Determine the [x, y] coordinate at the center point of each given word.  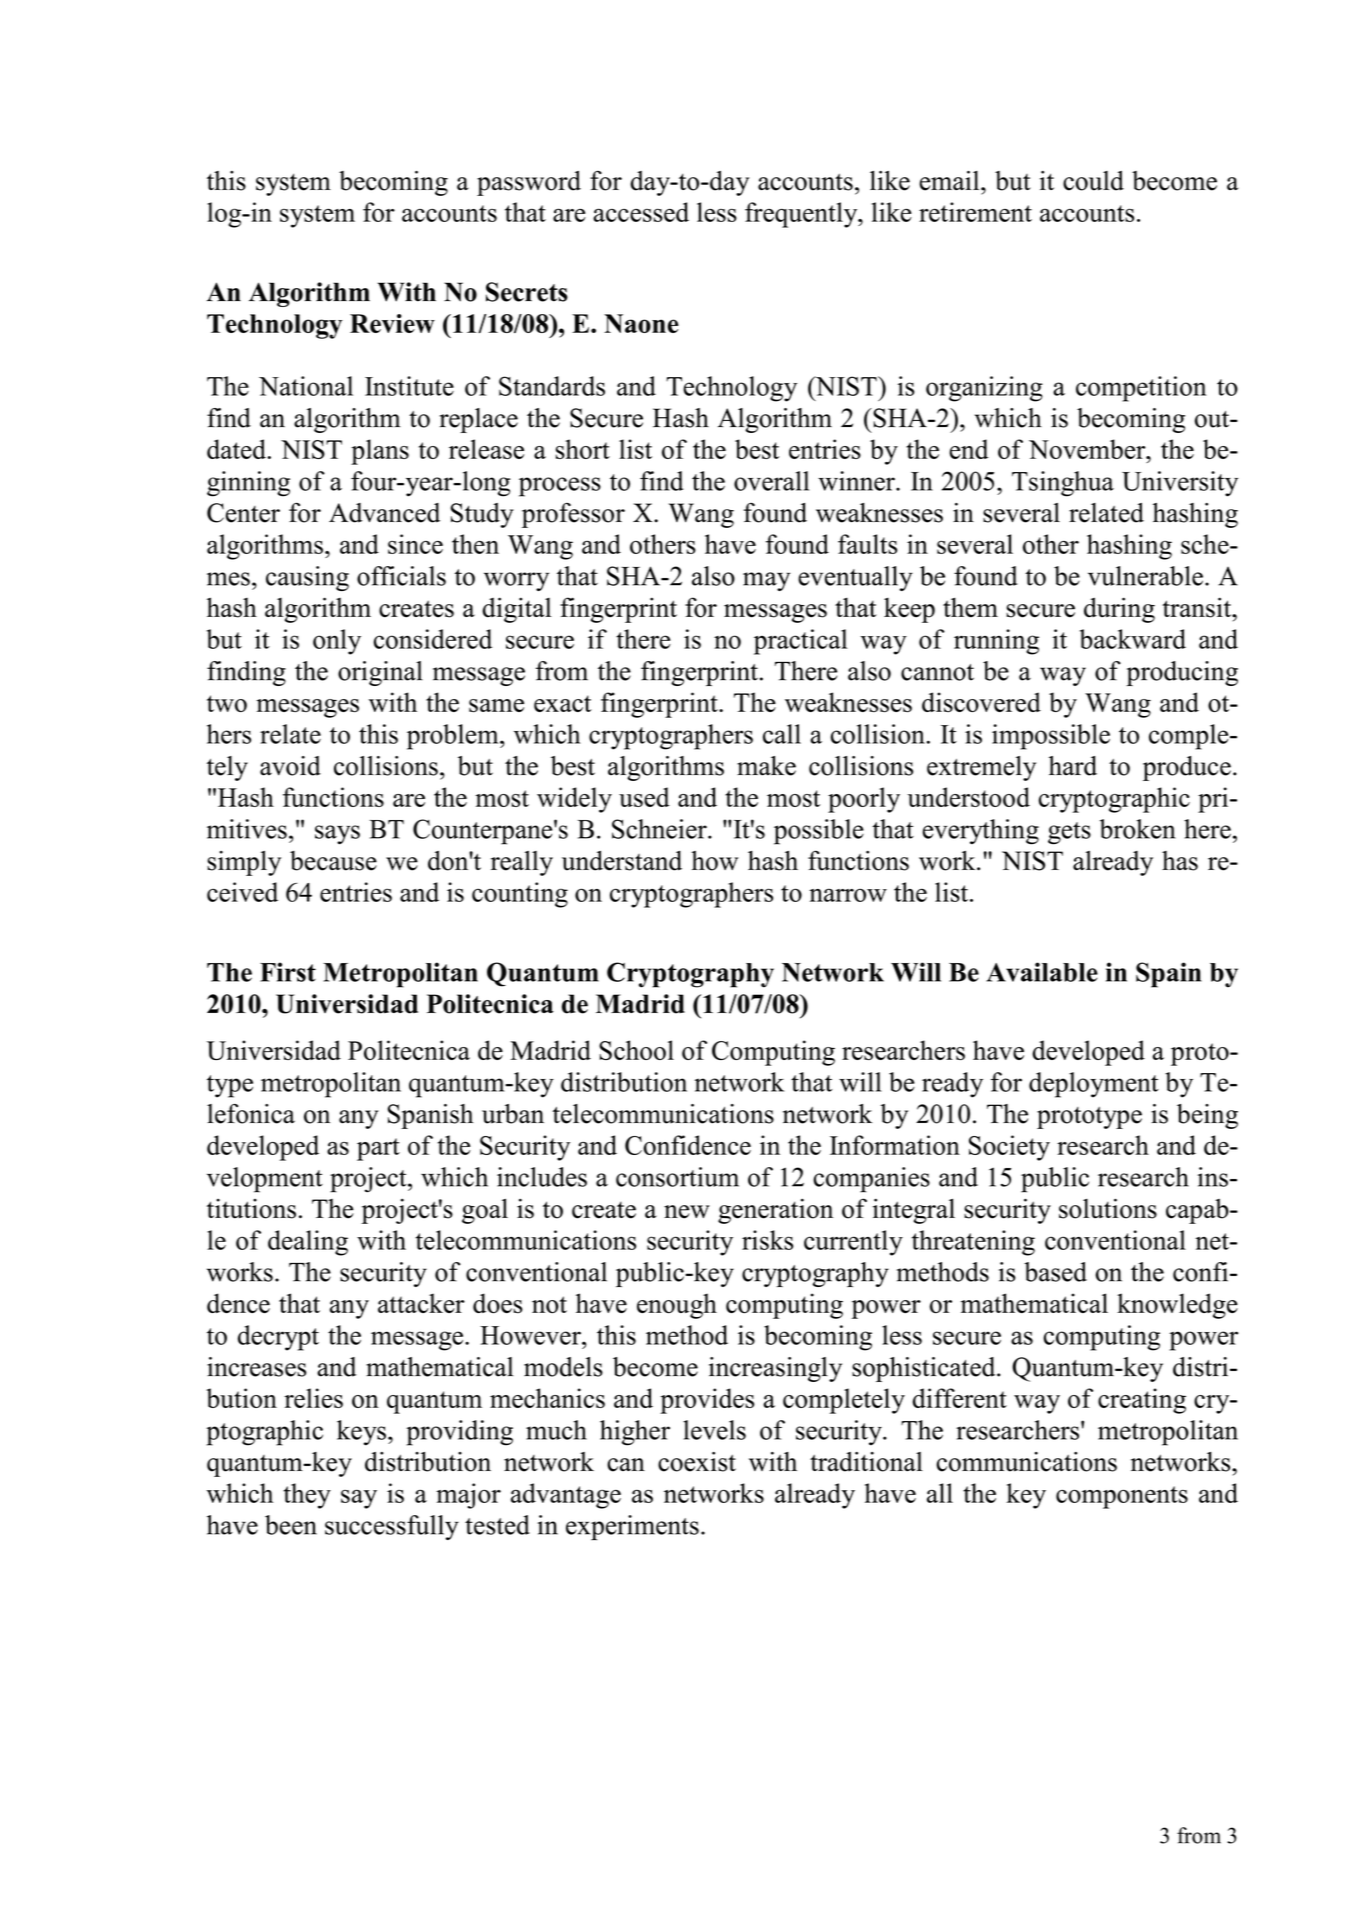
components [1122, 1497]
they [307, 1496]
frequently [802, 215]
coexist [697, 1462]
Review [392, 323]
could [1093, 181]
